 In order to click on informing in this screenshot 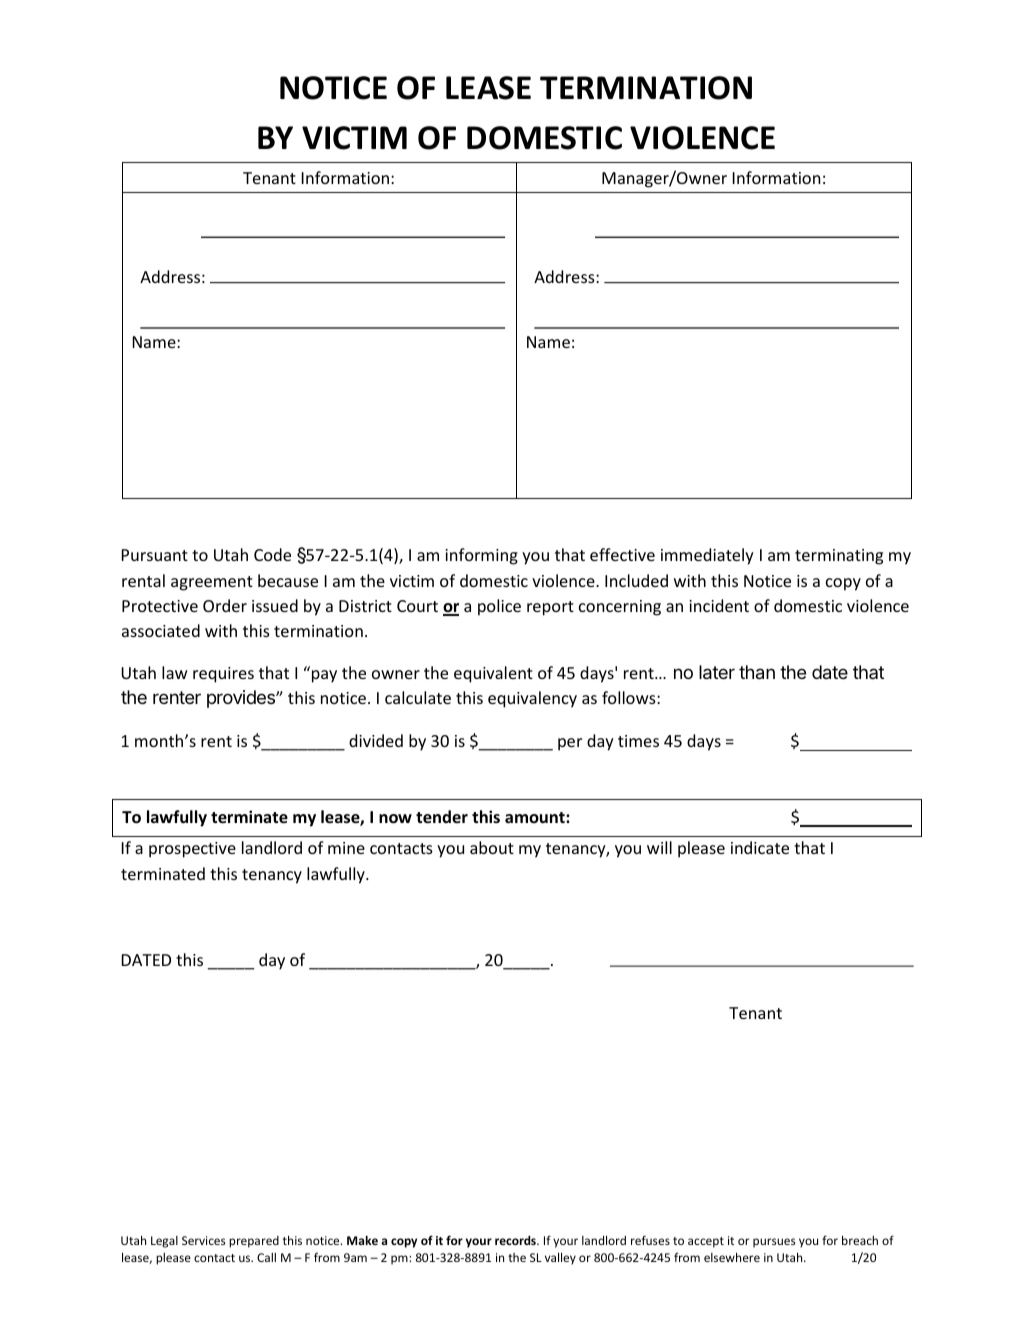, I will do `click(481, 556)`.
